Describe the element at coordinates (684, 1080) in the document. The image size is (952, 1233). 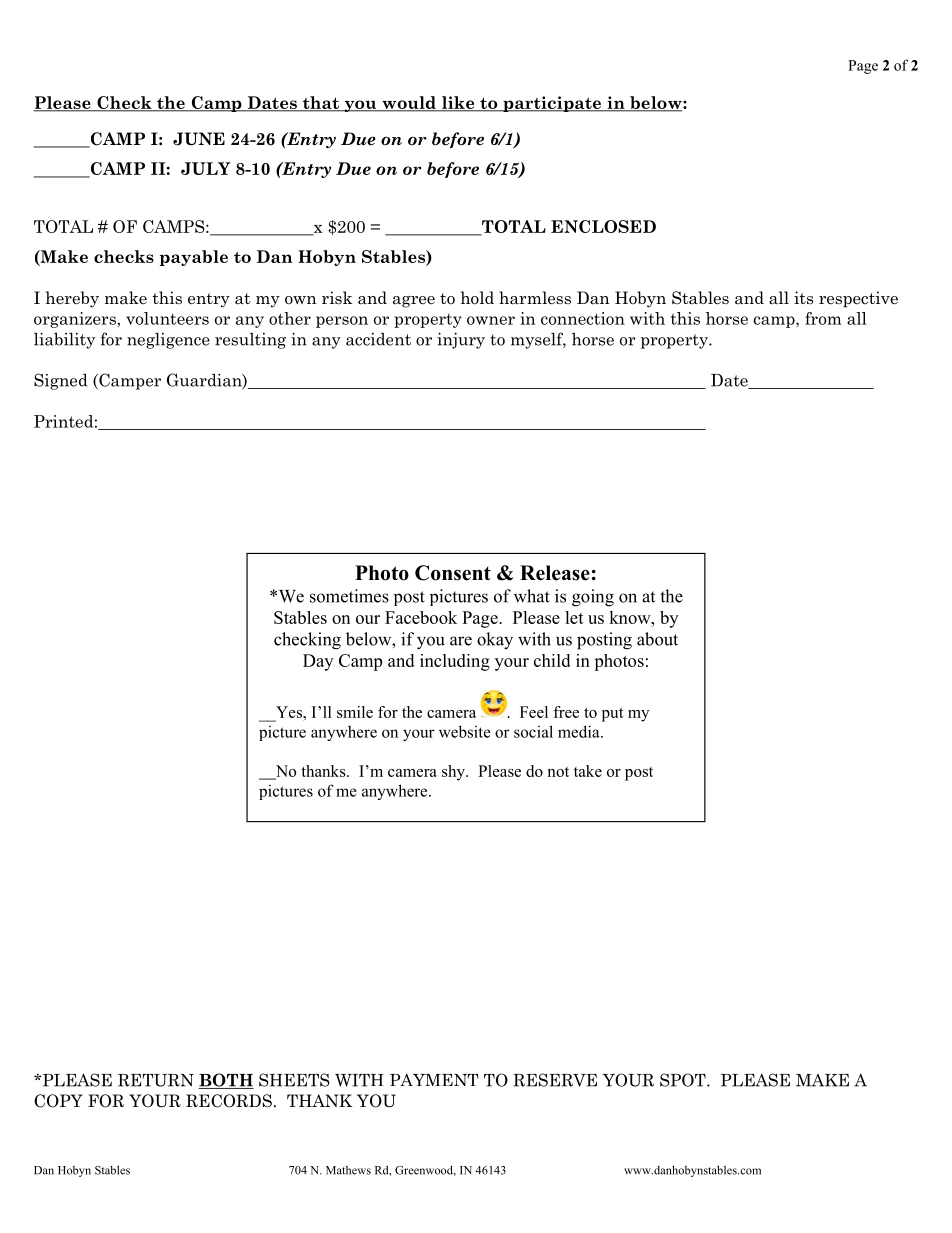
I see `SPOT` at that location.
